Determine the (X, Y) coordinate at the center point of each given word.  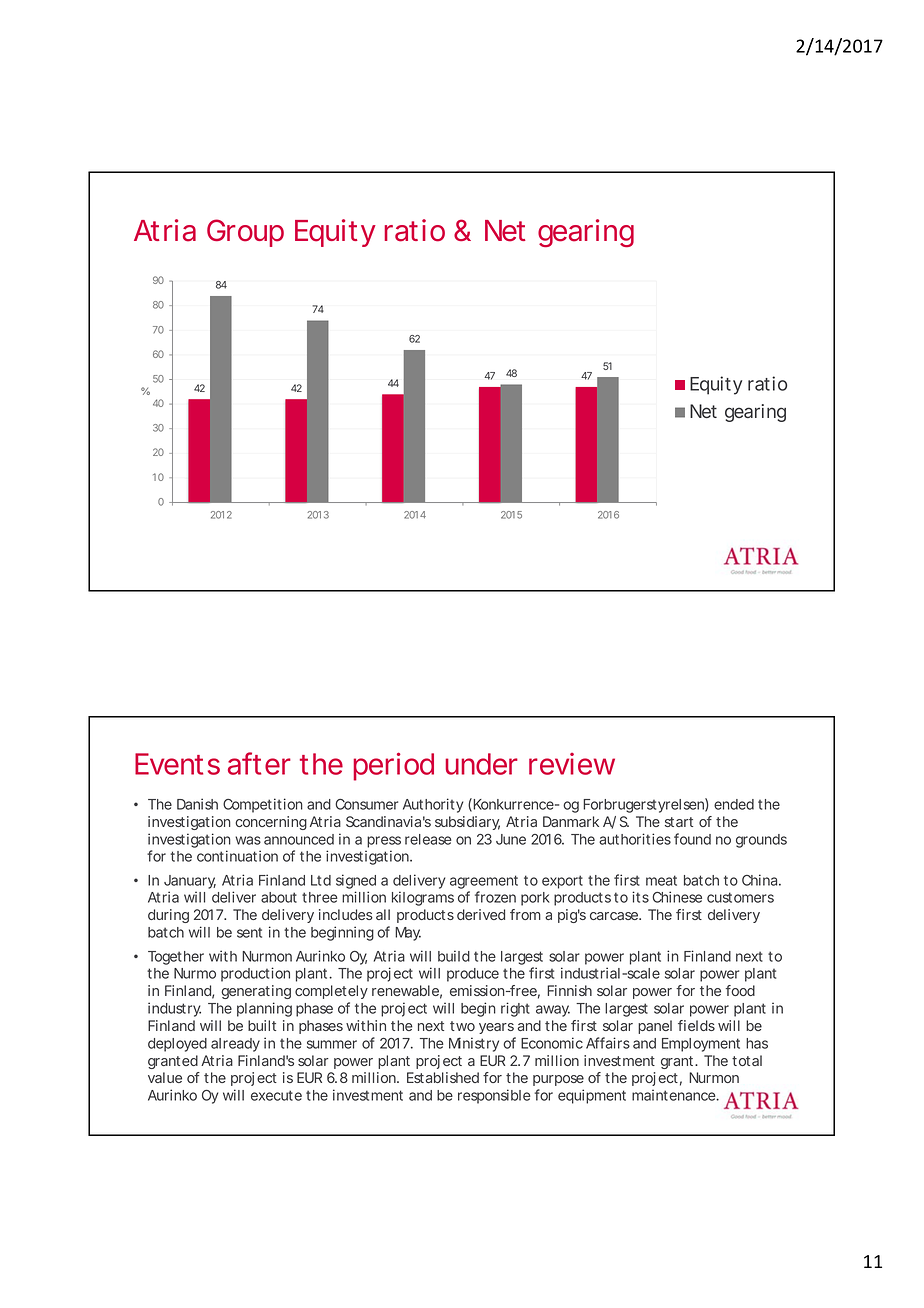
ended (734, 804)
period (393, 766)
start (679, 822)
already (235, 1045)
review (572, 764)
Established (443, 1077)
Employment (701, 1045)
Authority (433, 805)
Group (245, 233)
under (482, 764)
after (259, 763)
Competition (263, 805)
